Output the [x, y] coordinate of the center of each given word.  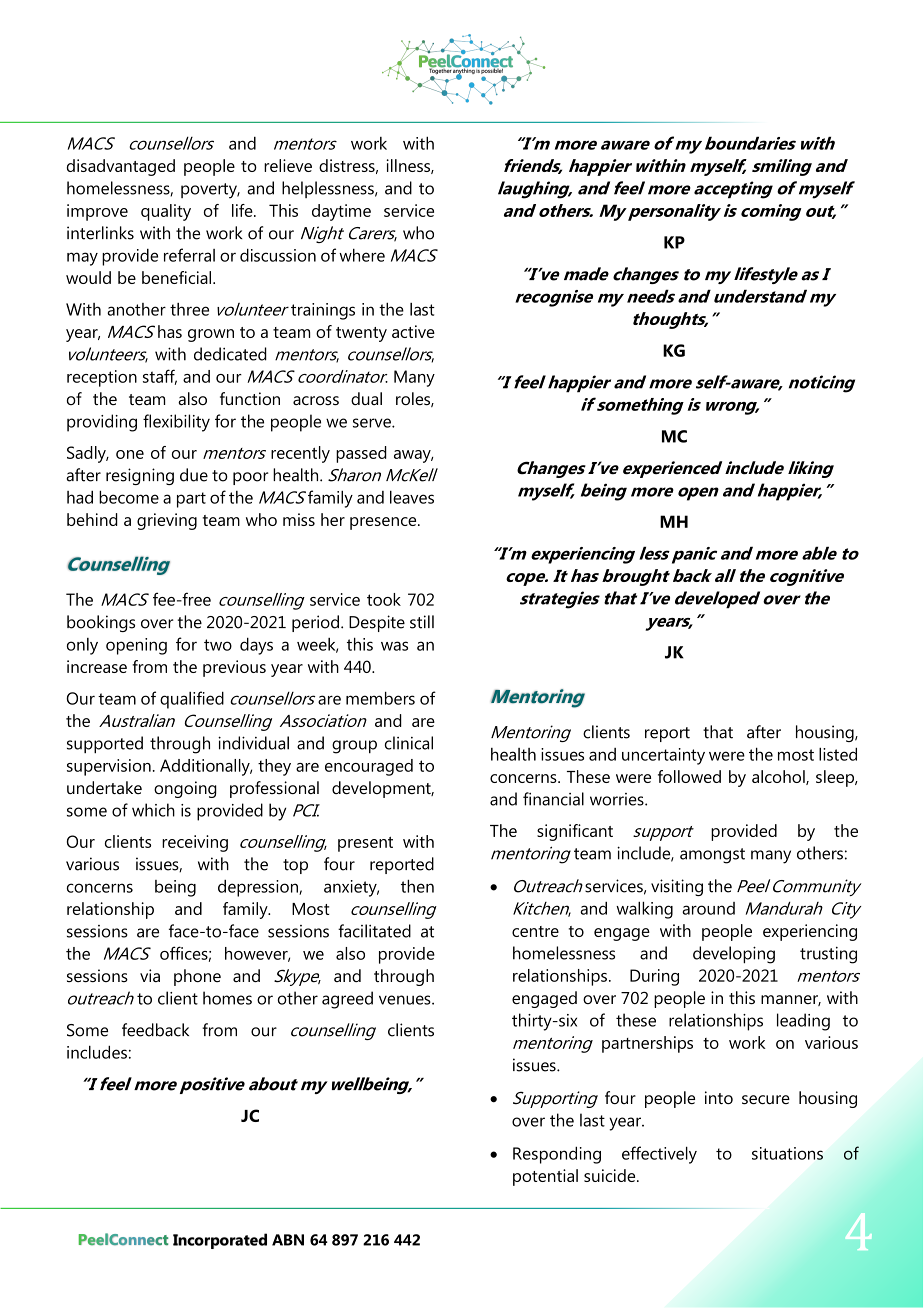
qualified [192, 700]
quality [166, 212]
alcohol [779, 777]
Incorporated [220, 1241]
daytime [341, 212]
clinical [409, 743]
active [413, 331]
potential [545, 1177]
